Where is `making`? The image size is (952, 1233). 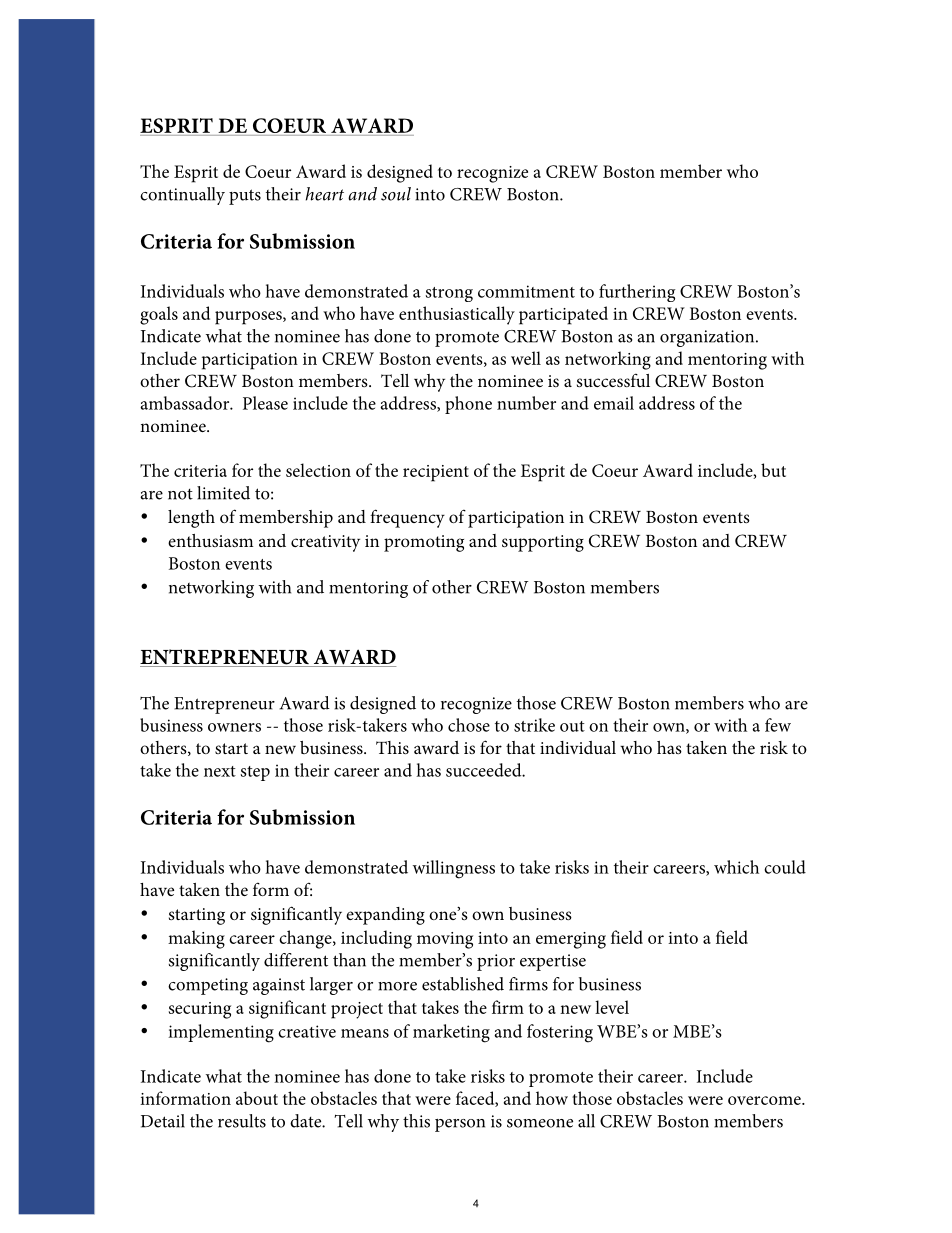
making is located at coordinates (196, 939).
